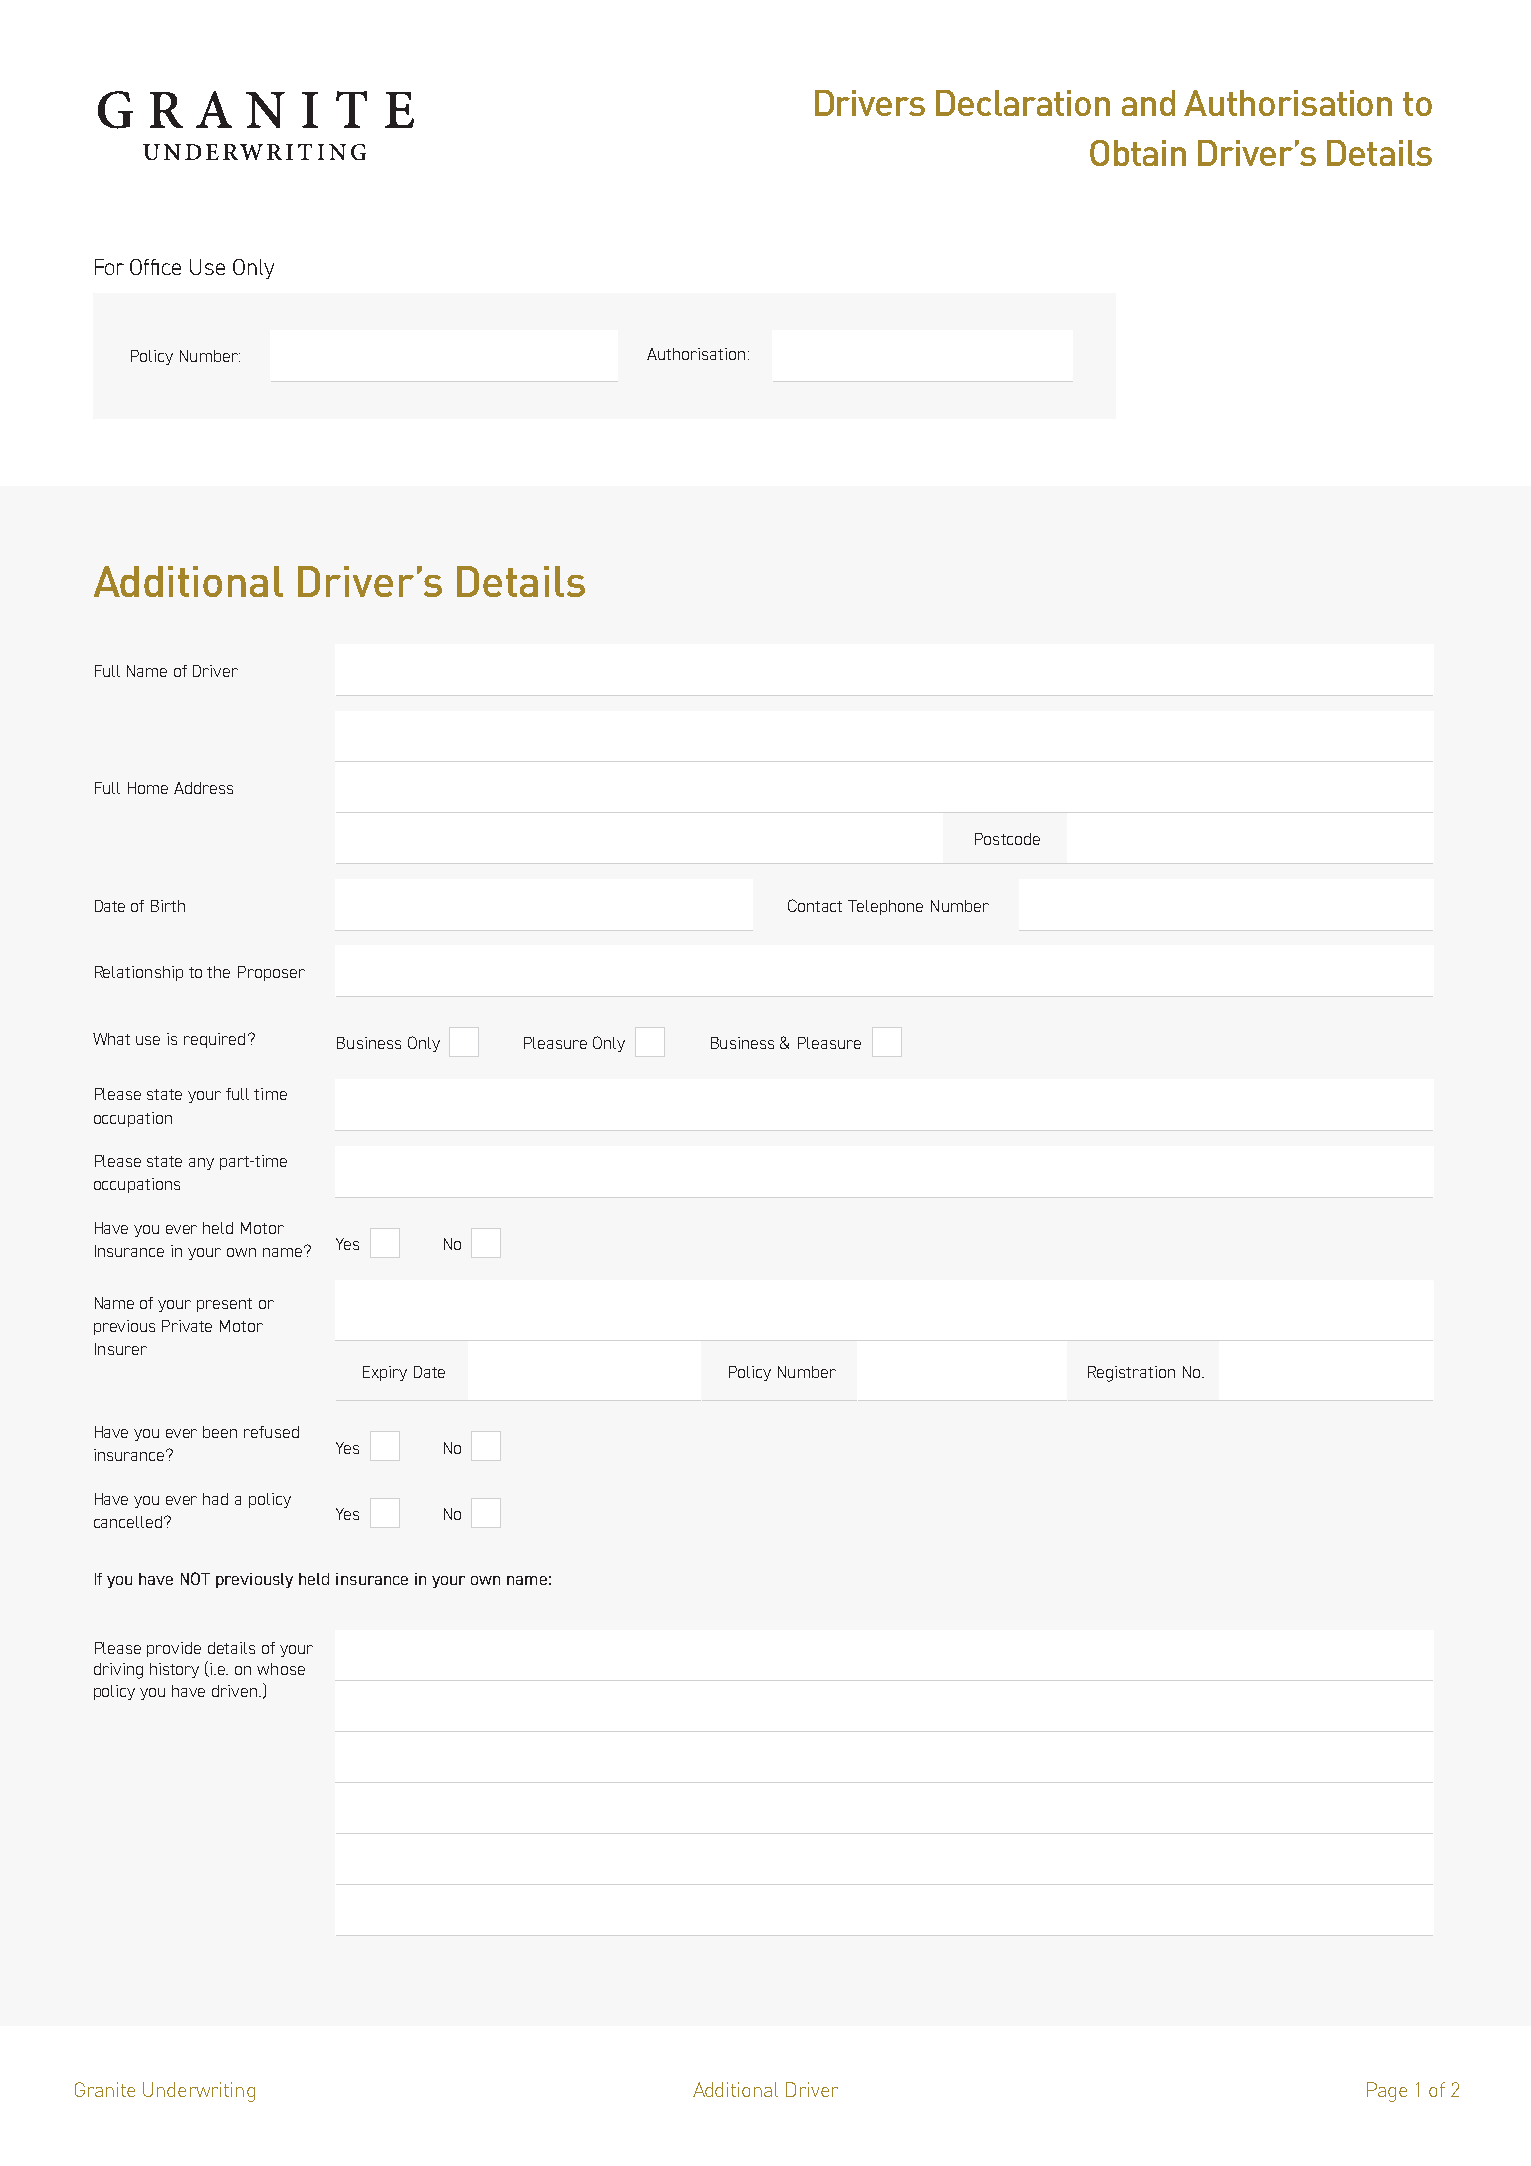 The height and width of the screenshot is (2166, 1531). Describe the element at coordinates (1023, 103) in the screenshot. I see `Declaration` at that location.
